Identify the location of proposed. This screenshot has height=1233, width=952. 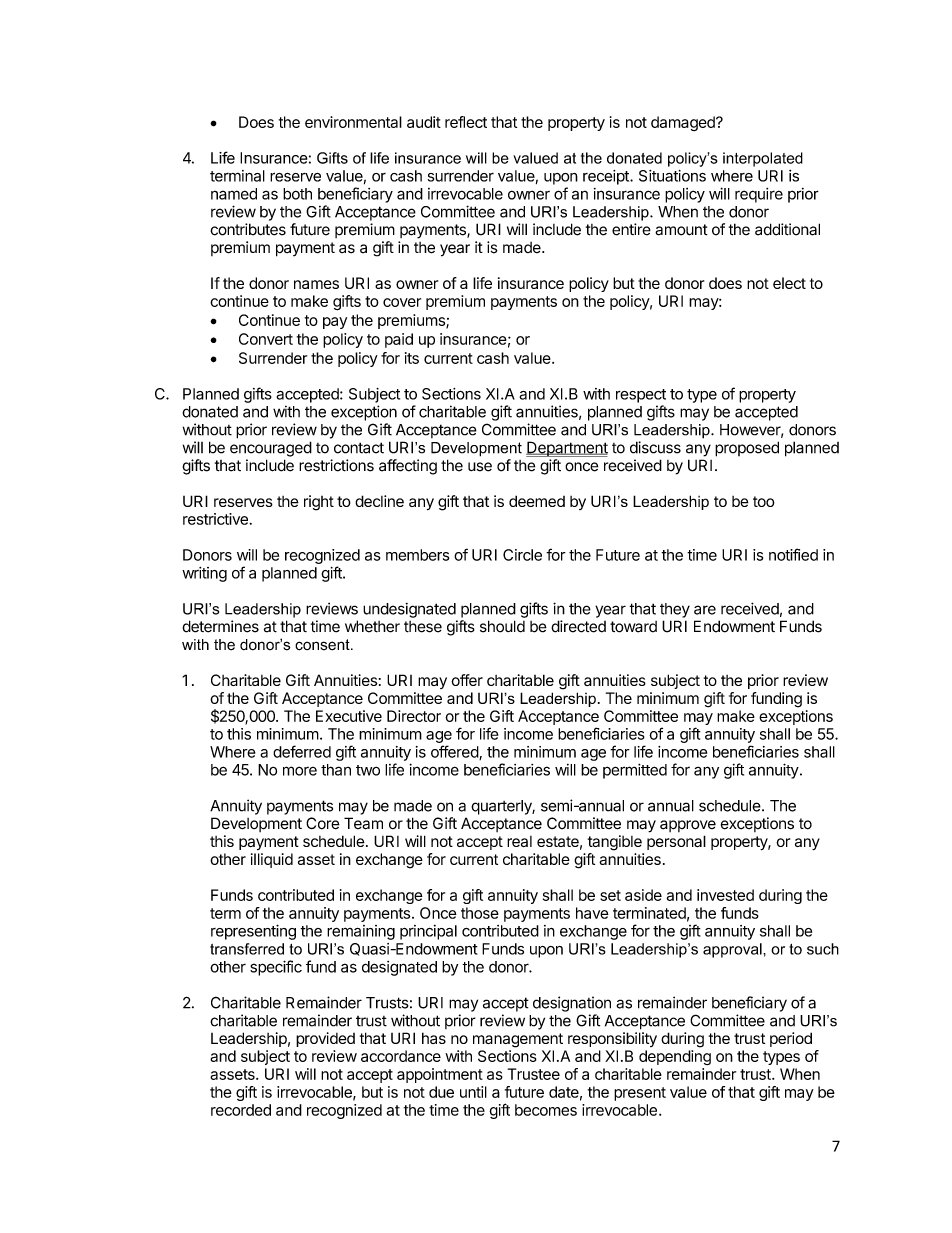
(747, 449).
